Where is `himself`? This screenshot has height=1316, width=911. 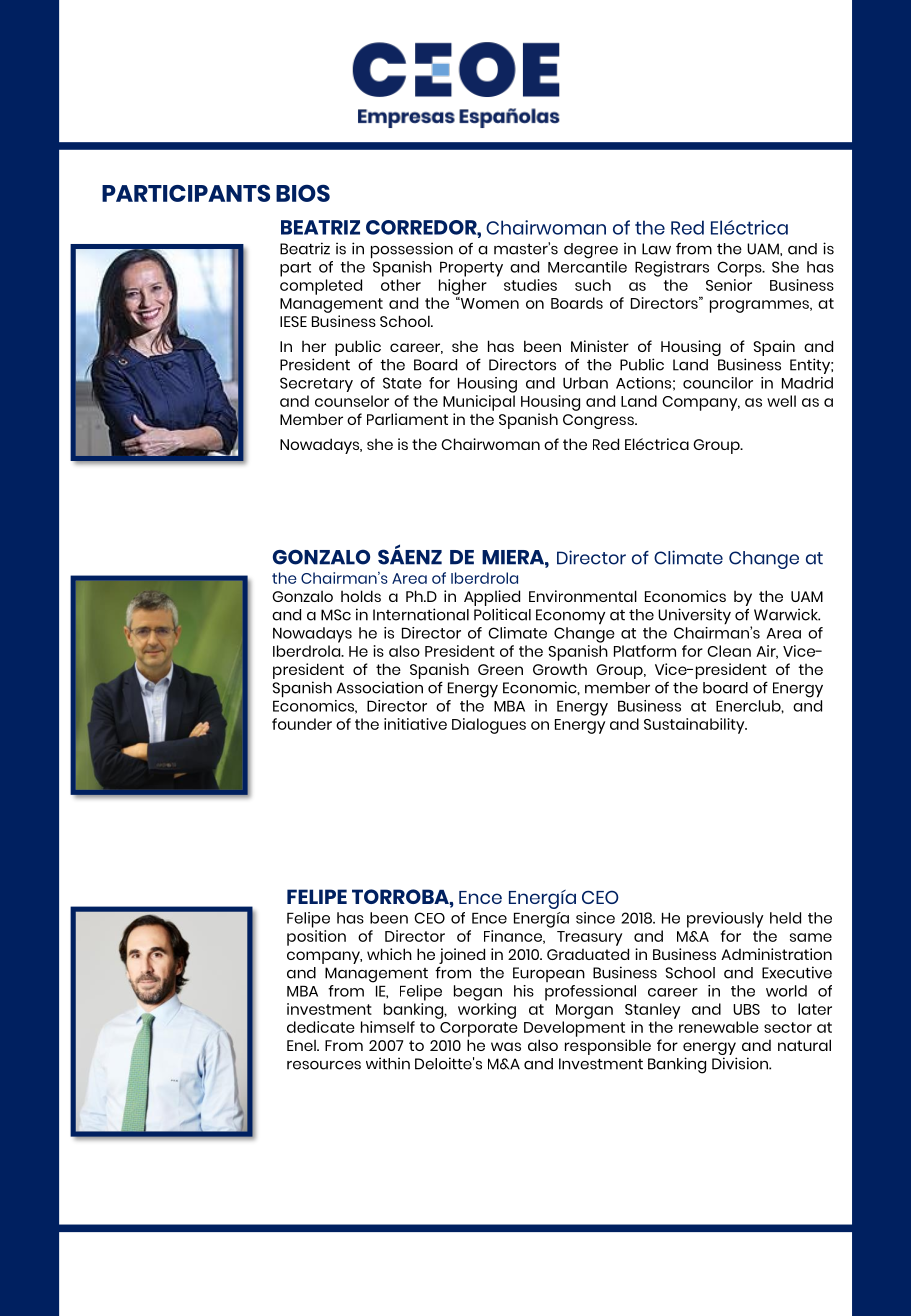
himself is located at coordinates (388, 1027).
